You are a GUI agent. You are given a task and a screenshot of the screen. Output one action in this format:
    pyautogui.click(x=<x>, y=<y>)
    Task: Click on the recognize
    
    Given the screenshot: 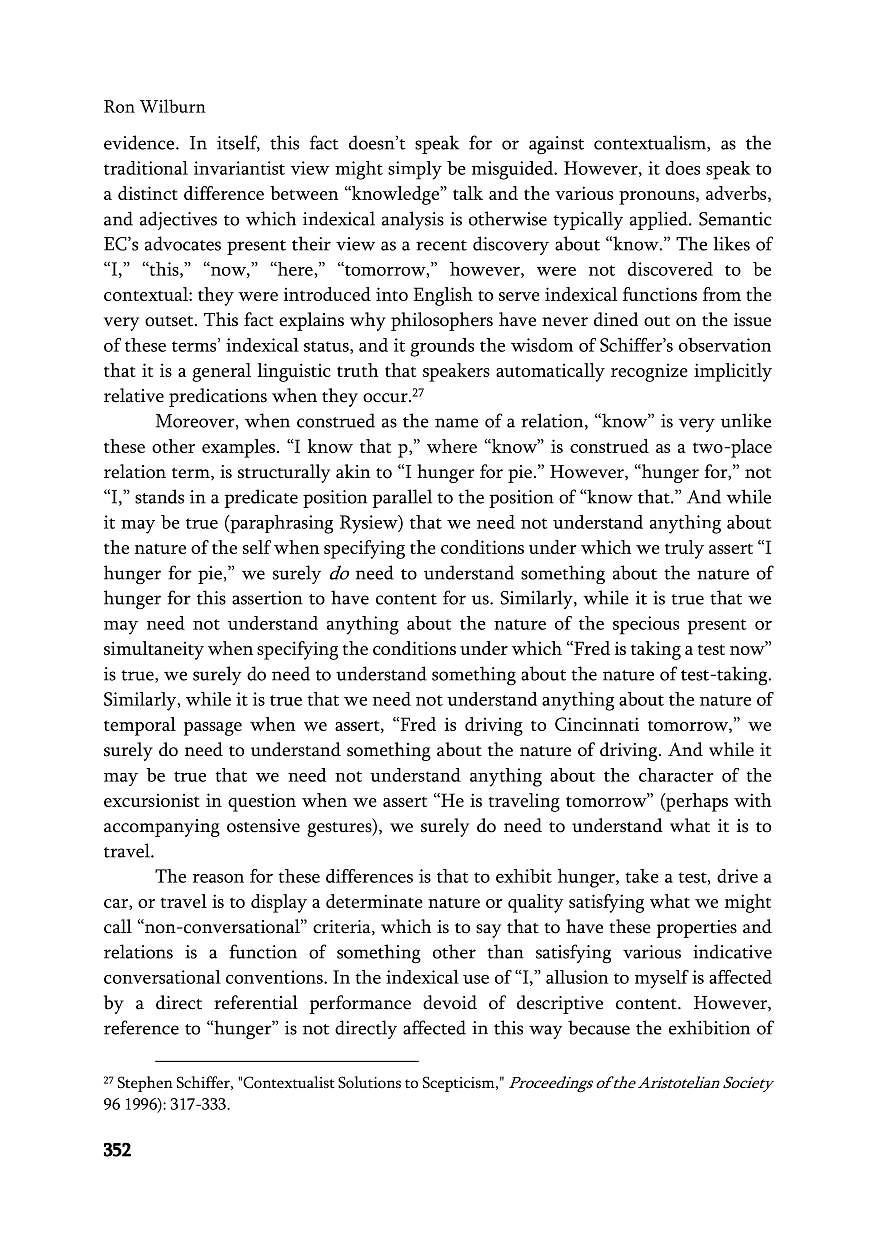 What is the action you would take?
    pyautogui.click(x=649, y=373)
